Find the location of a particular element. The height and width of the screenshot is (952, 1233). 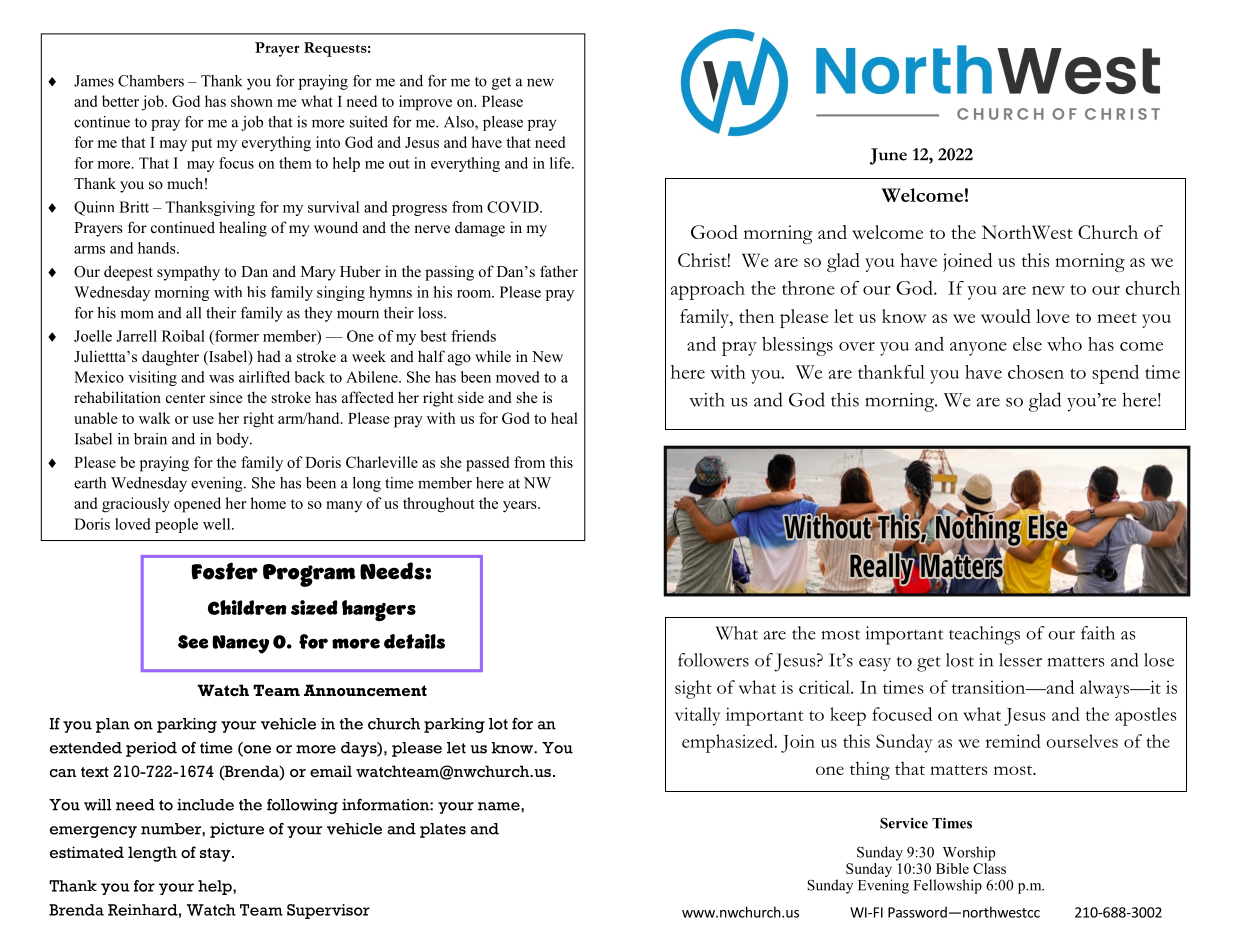

father is located at coordinates (559, 271).
